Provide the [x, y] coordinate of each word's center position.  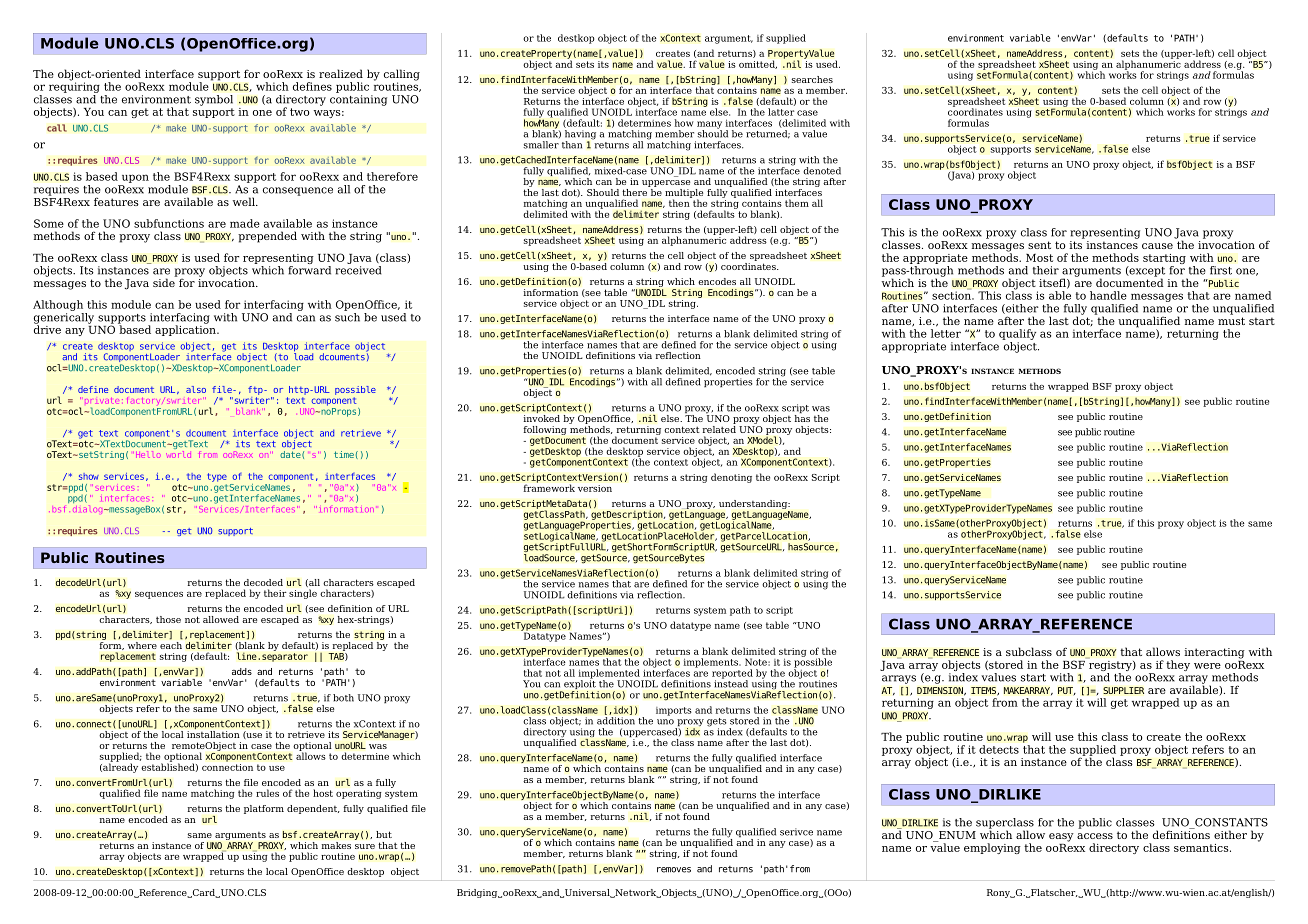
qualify [1017, 334]
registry [1110, 666]
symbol [214, 100]
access [1095, 836]
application [186, 329]
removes [674, 870]
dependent [313, 809]
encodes [717, 281]
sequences [159, 595]
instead [731, 683]
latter [781, 112]
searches [812, 79]
